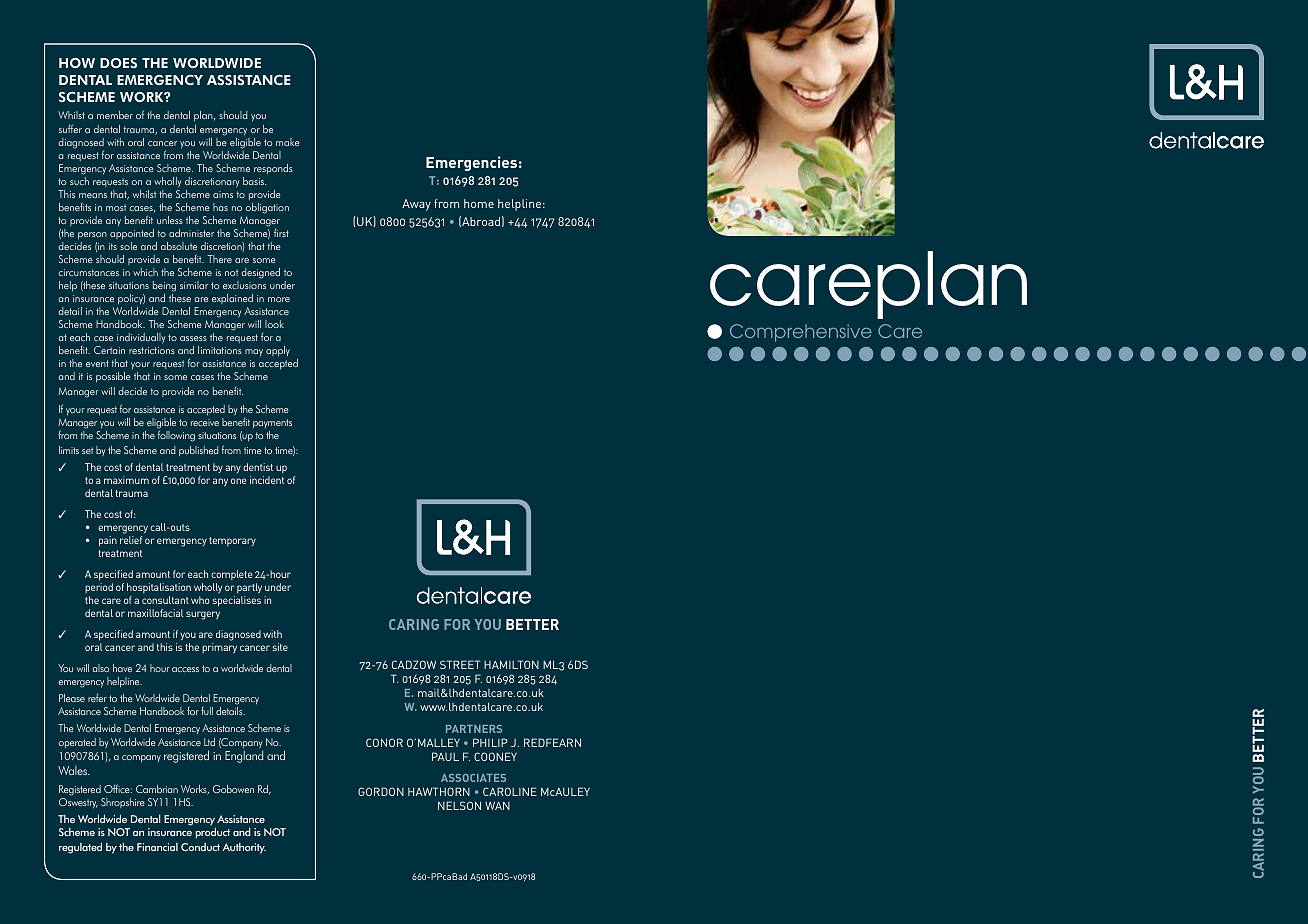 The image size is (1308, 924). Describe the element at coordinates (118, 63) in the page. I see `DOES` at that location.
